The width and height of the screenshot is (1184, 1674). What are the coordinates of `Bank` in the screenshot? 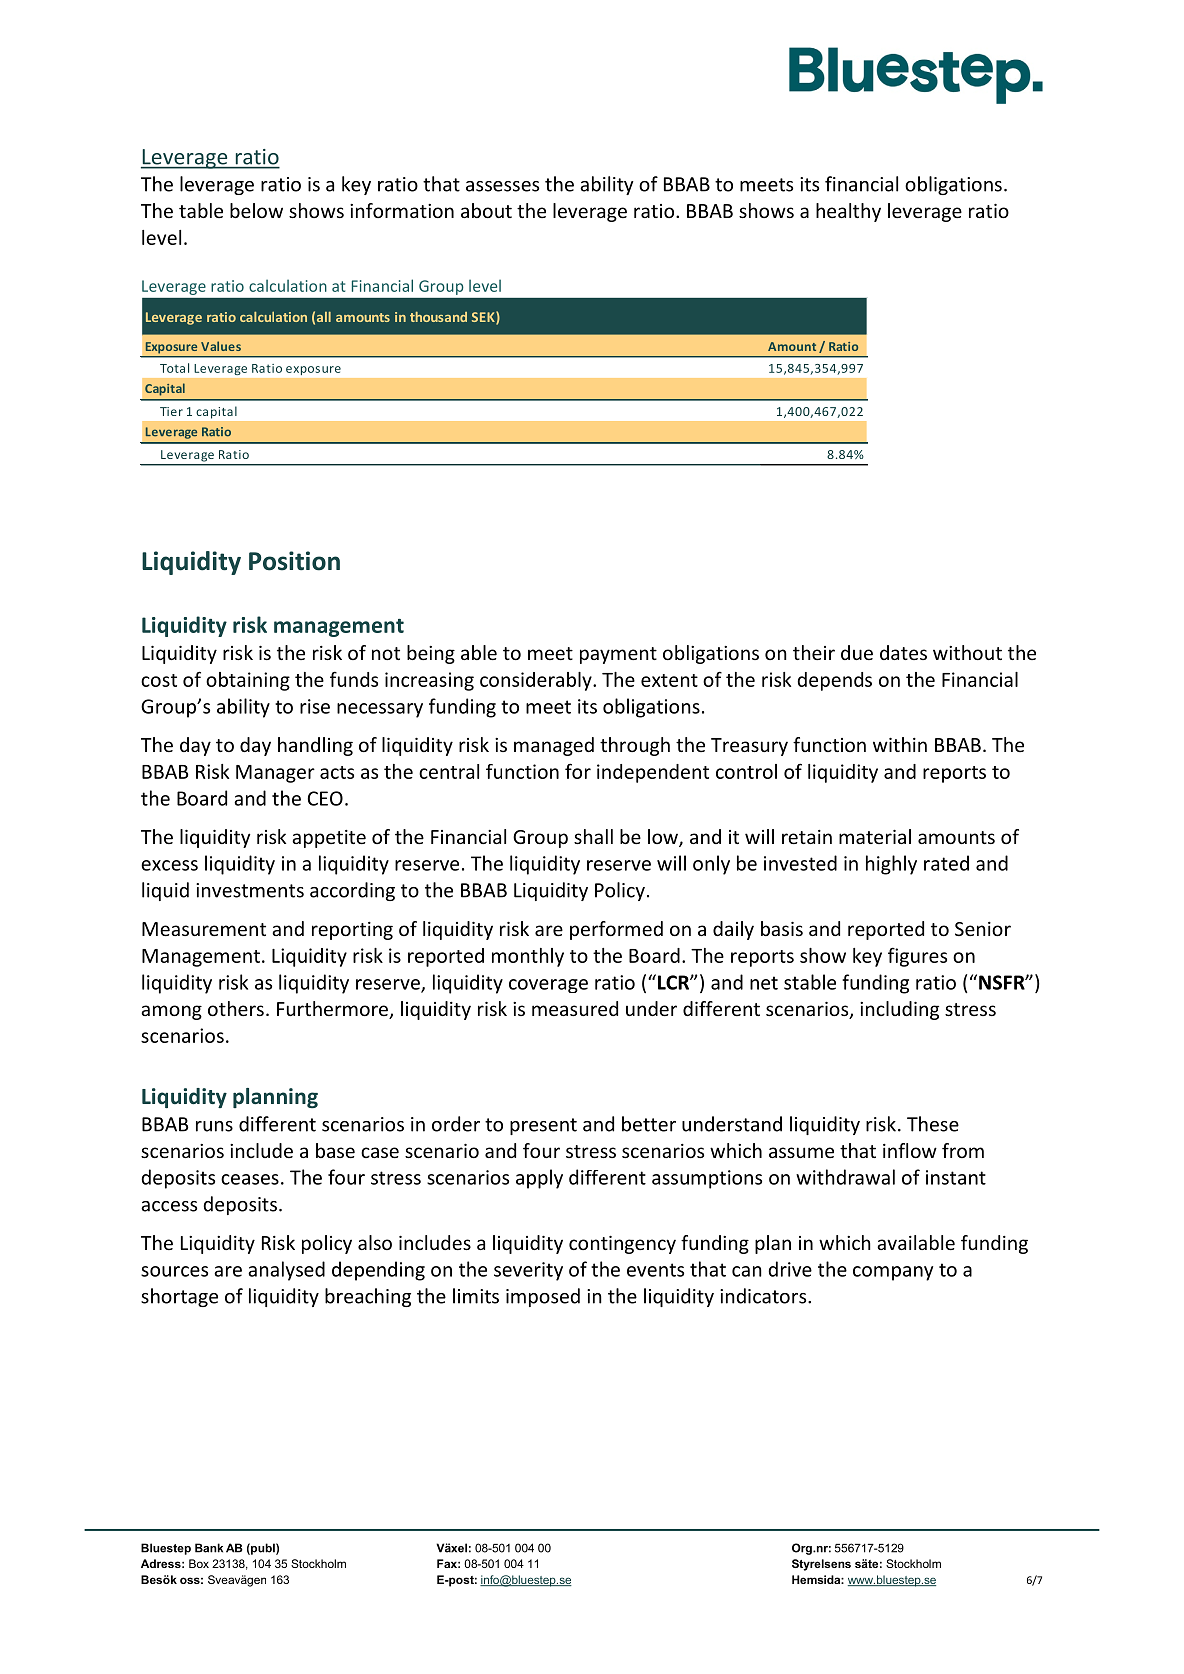 It's located at (209, 1548).
